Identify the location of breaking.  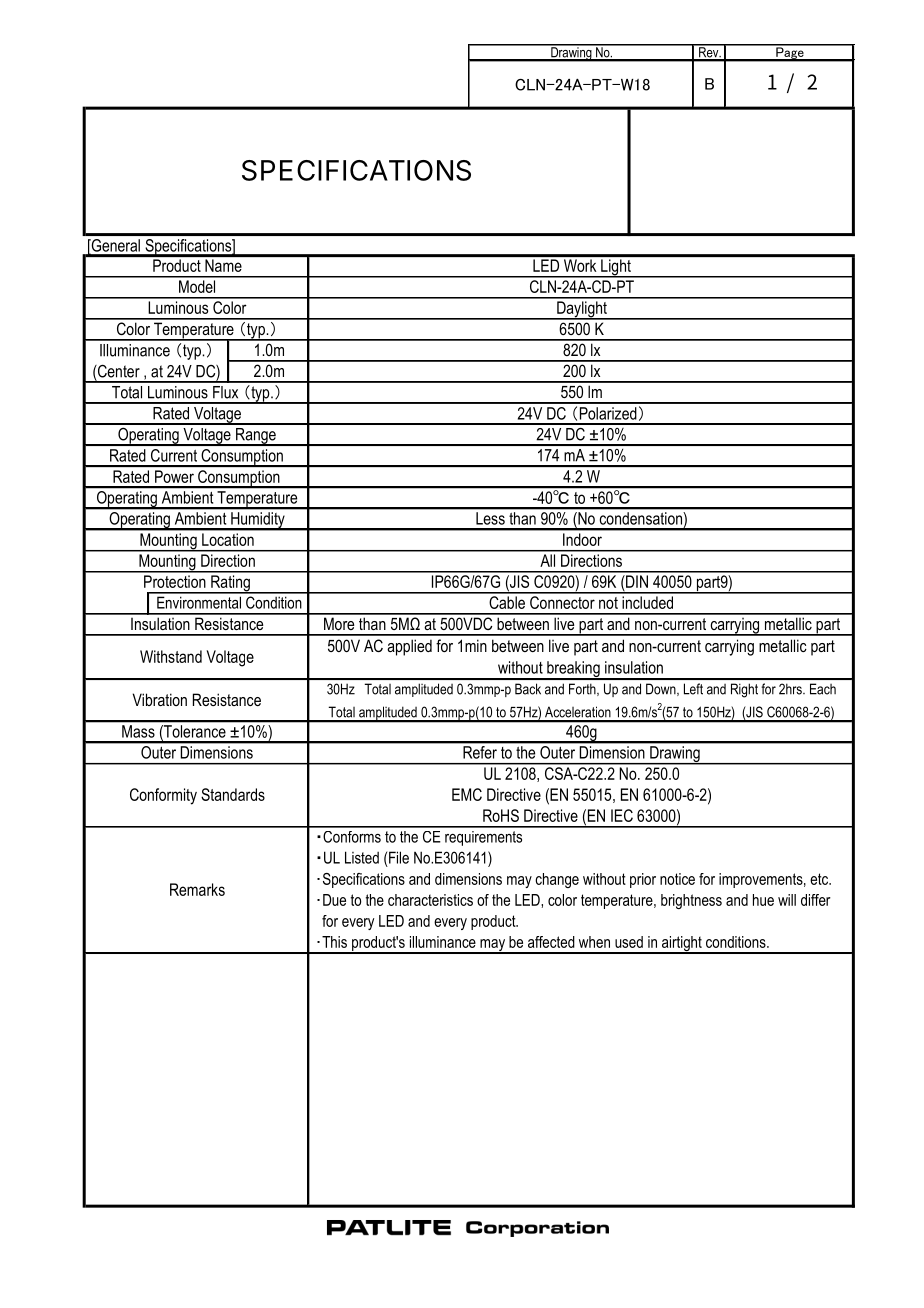
(573, 670).
